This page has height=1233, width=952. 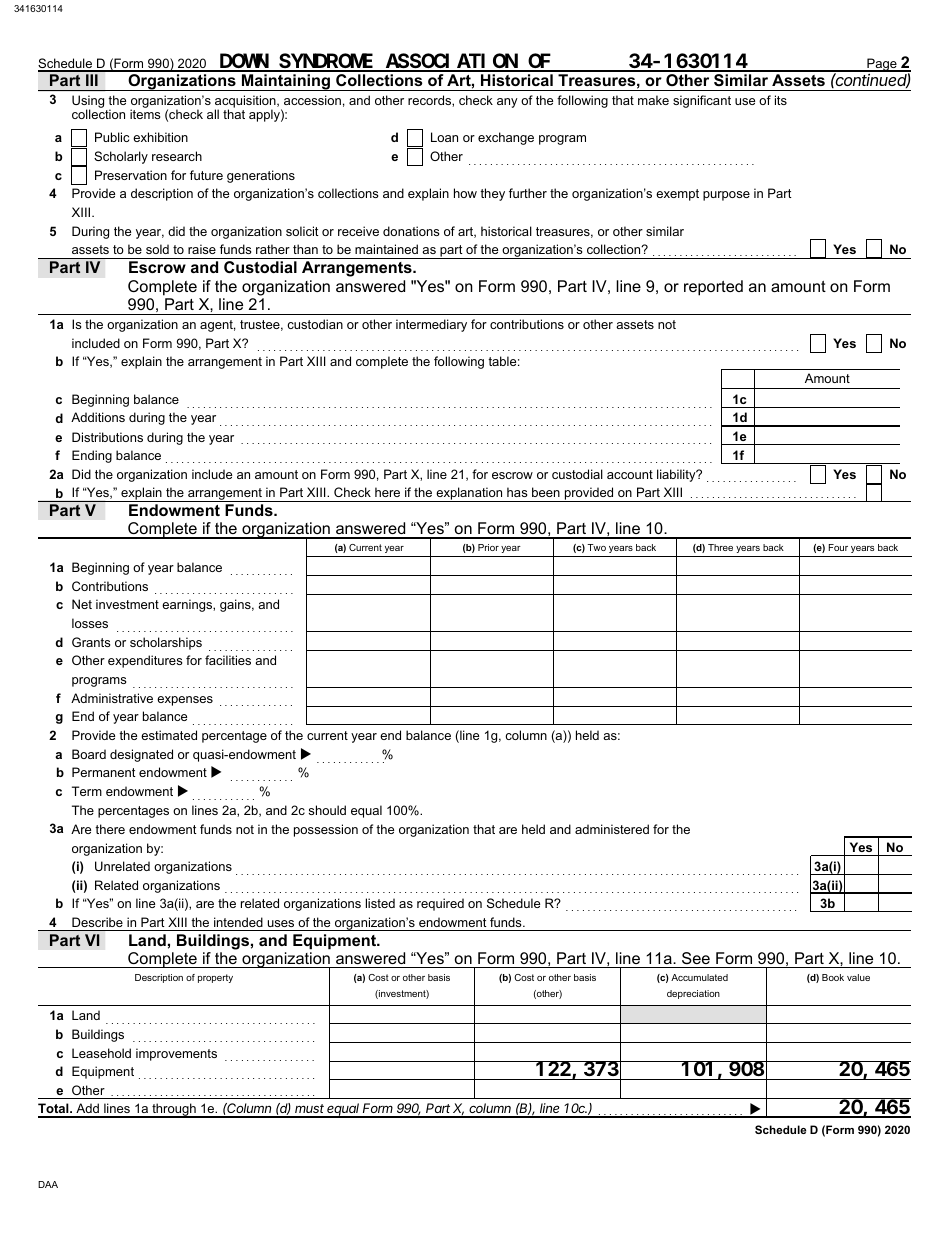 I want to click on any, so click(x=507, y=103).
